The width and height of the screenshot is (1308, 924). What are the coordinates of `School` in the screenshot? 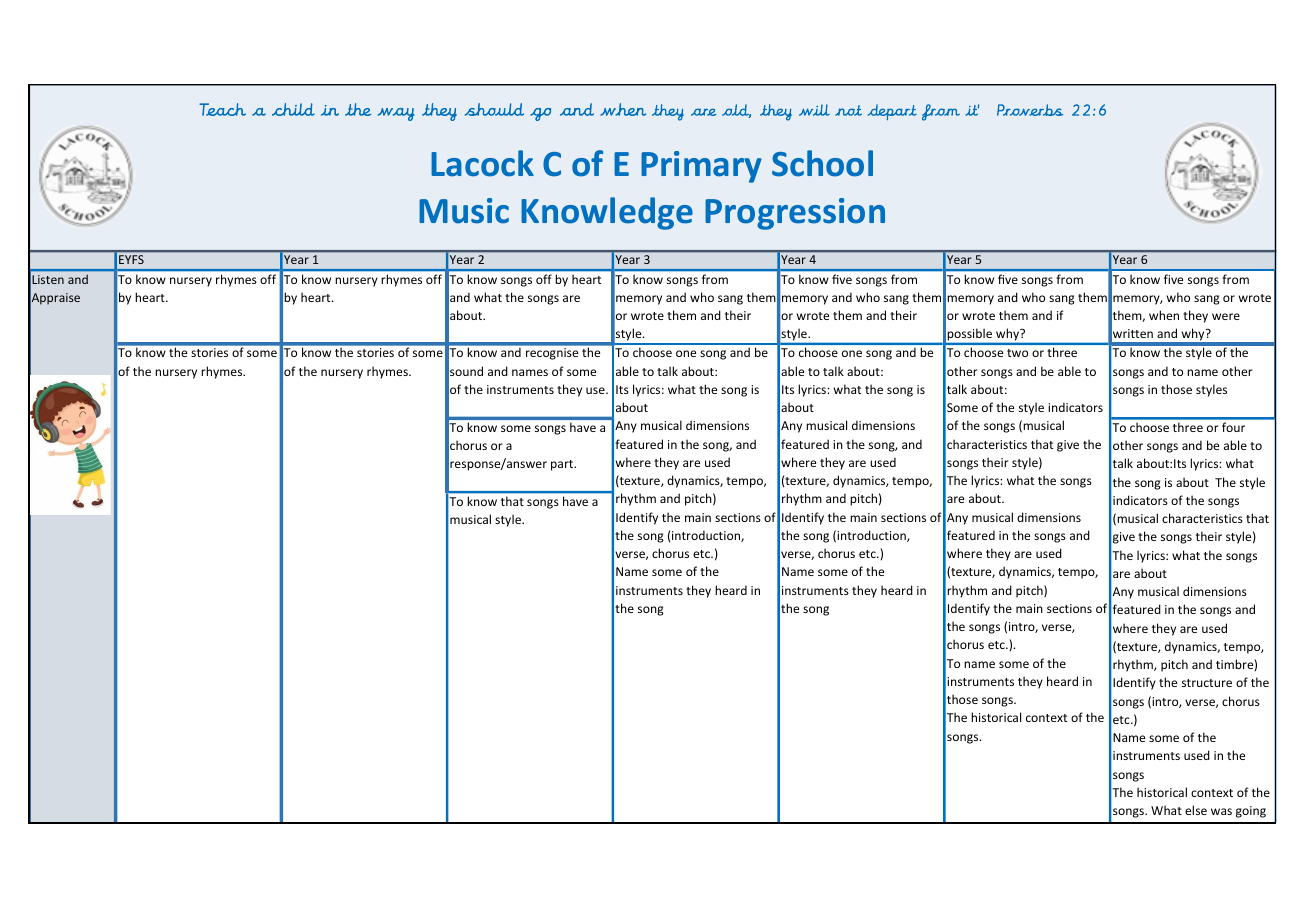 It's located at (822, 163).
